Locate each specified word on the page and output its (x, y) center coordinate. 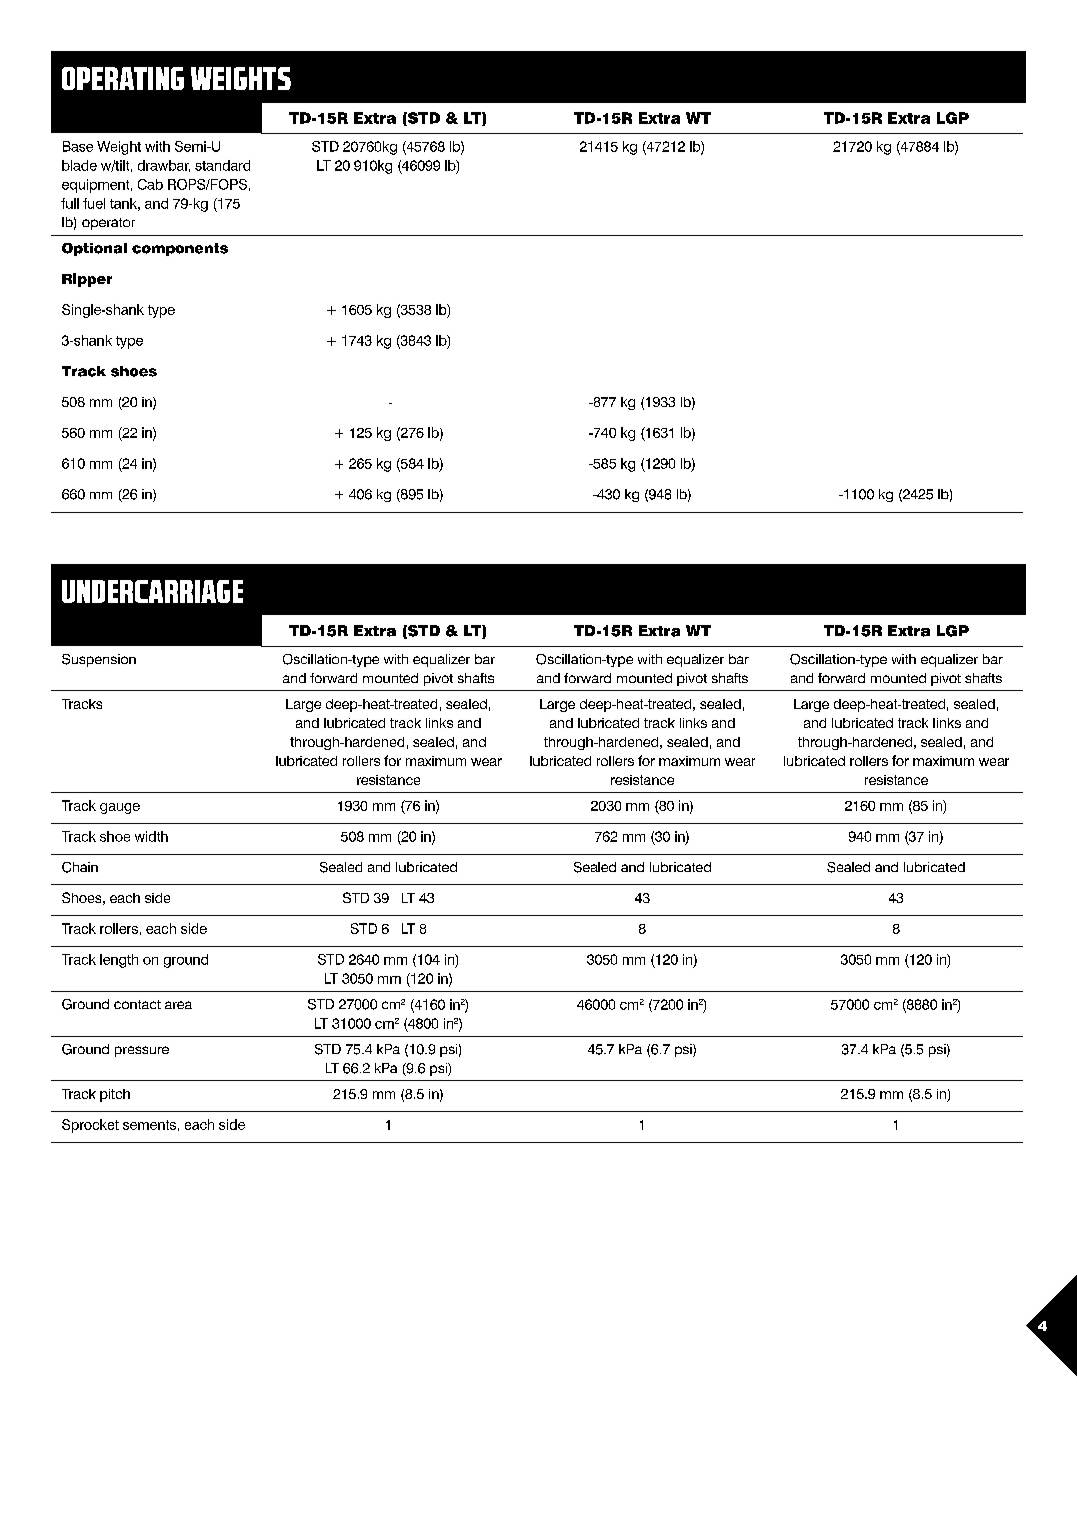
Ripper (87, 280)
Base (78, 146)
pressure (142, 1051)
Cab (150, 184)
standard (222, 165)
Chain (80, 867)
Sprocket (90, 1126)
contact (137, 1004)
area (178, 1005)
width (151, 836)
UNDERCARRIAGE (152, 591)
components (180, 249)
